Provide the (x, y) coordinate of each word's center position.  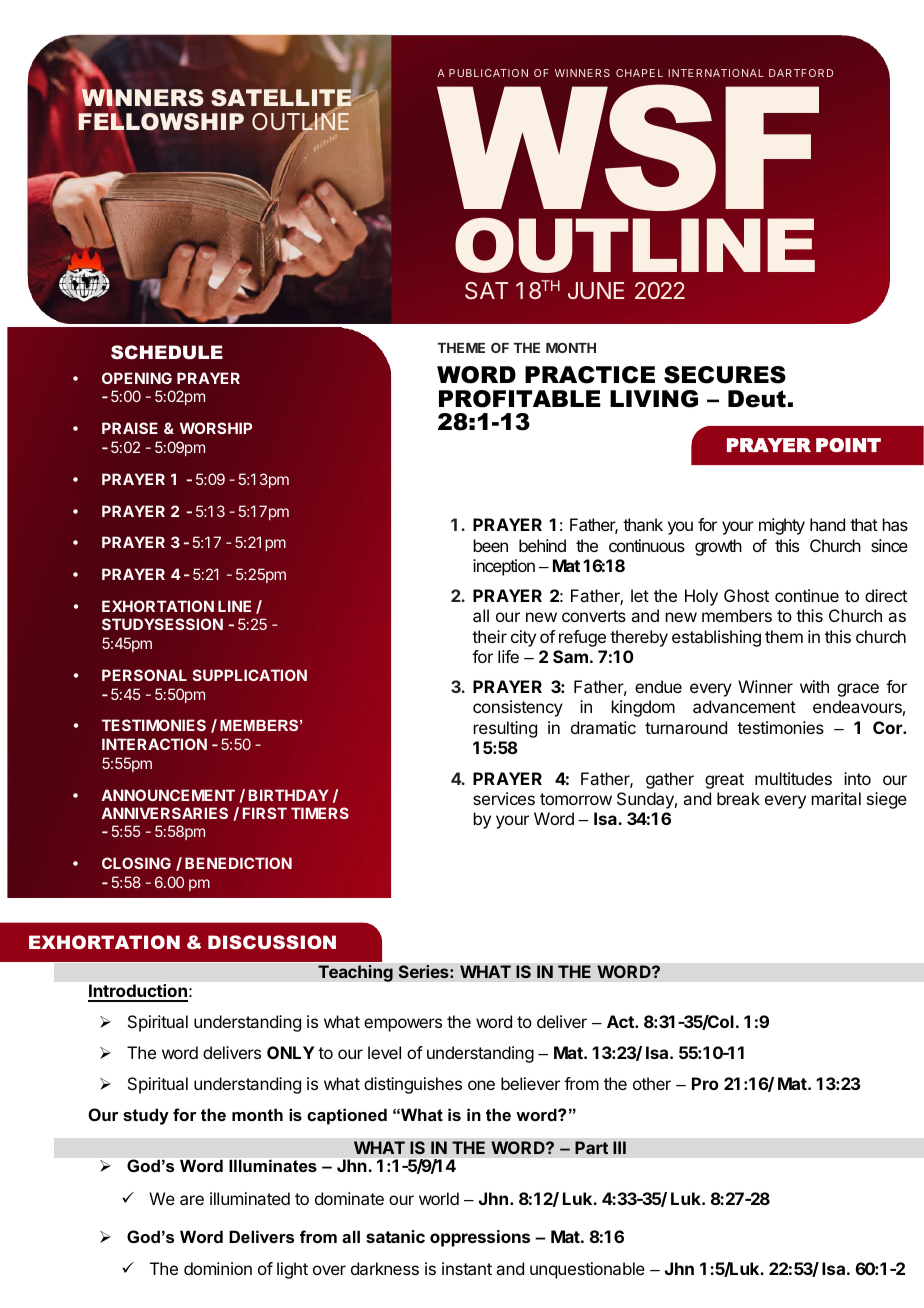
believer (530, 1083)
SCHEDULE (167, 352)
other (652, 1083)
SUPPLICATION (250, 675)
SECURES (725, 375)
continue (807, 595)
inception (504, 567)
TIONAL (742, 73)
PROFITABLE (520, 399)
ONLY (290, 1052)
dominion (218, 1268)
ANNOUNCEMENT (168, 795)
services (504, 798)
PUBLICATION (488, 73)
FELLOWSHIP (161, 122)
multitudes (793, 778)
